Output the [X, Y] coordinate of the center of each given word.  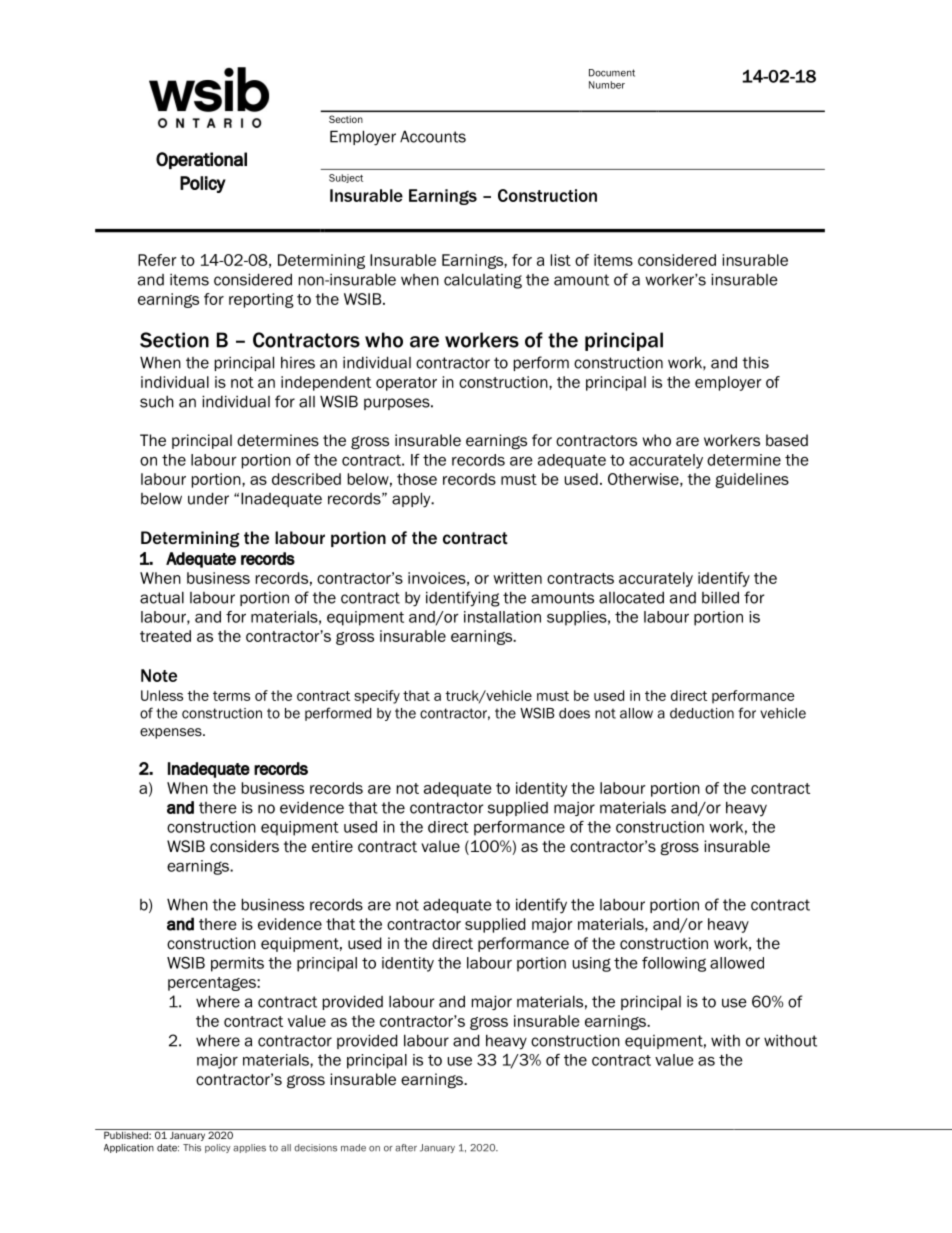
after [406, 1148]
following [674, 964]
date [168, 1148]
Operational [201, 160]
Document [612, 73]
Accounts [433, 136]
